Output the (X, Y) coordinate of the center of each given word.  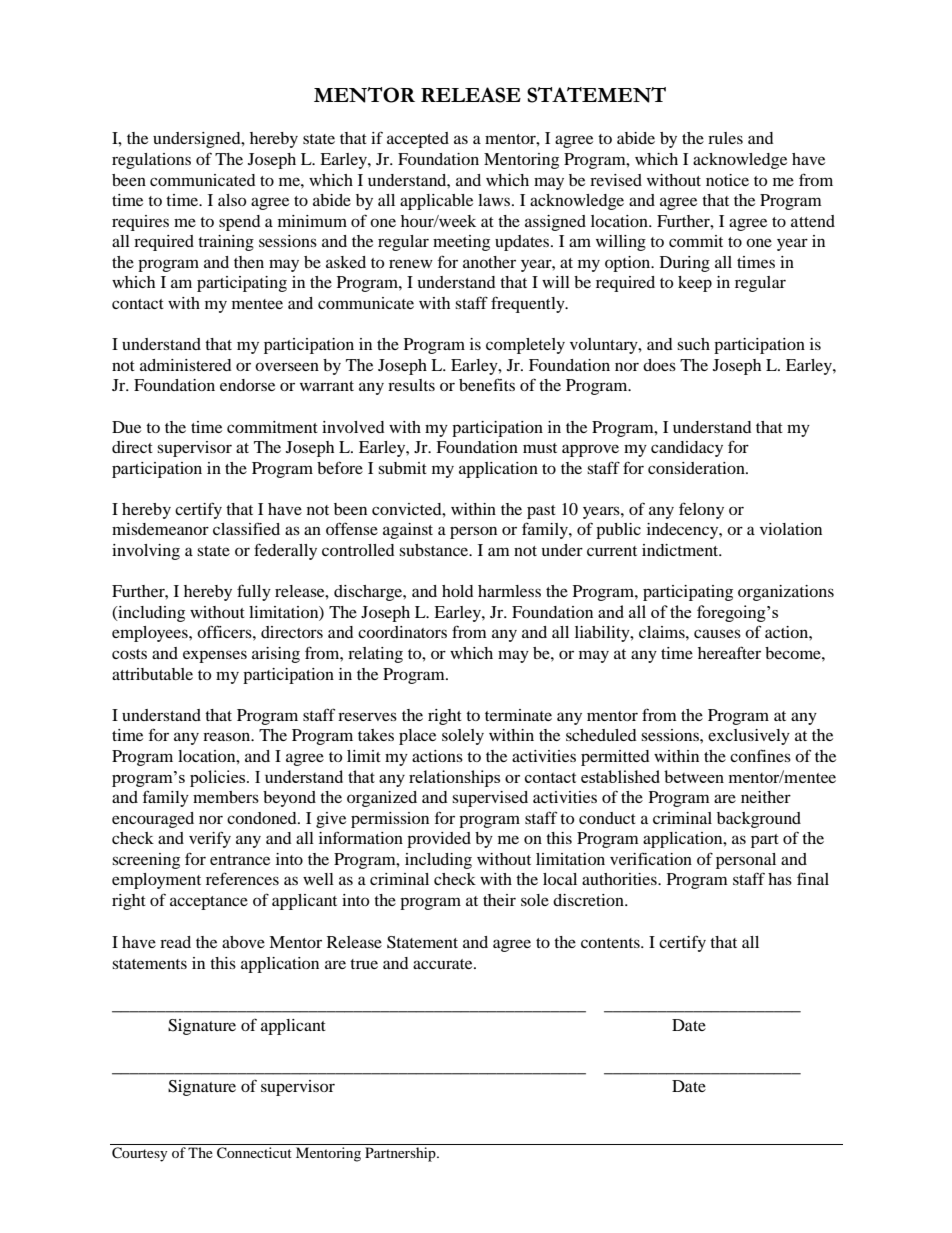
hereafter (729, 652)
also (232, 200)
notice (727, 180)
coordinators (402, 632)
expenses (215, 656)
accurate (444, 964)
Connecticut (254, 1153)
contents (611, 943)
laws (495, 200)
